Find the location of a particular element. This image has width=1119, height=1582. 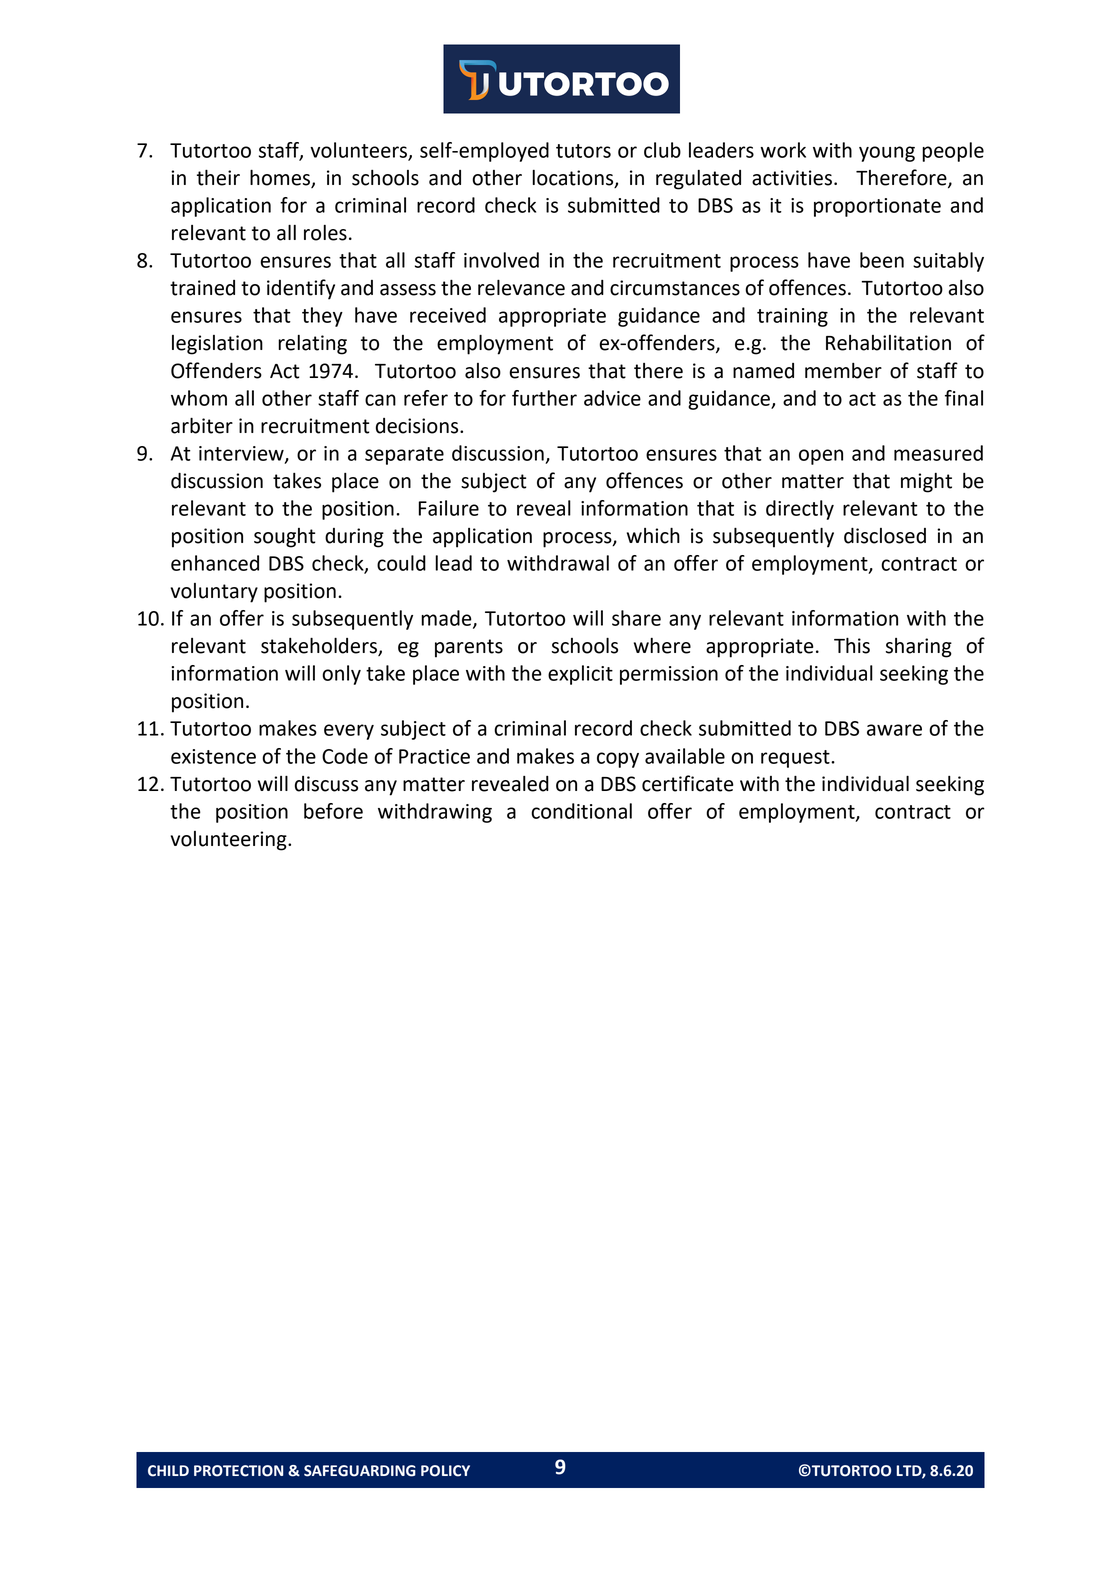

locations is located at coordinates (574, 179).
